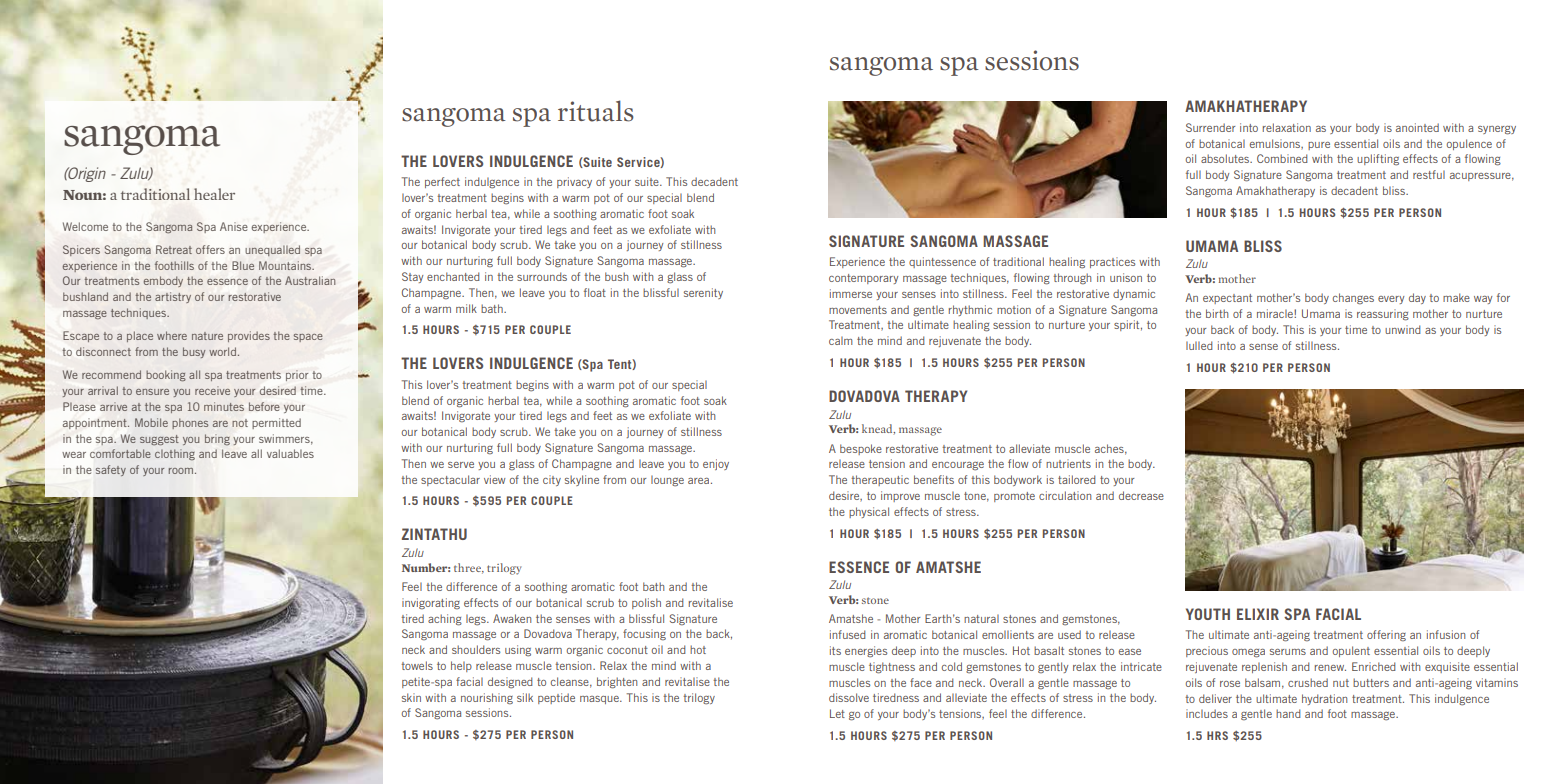 This image has width=1568, height=784. Describe the element at coordinates (869, 512) in the image. I see `physical` at that location.
